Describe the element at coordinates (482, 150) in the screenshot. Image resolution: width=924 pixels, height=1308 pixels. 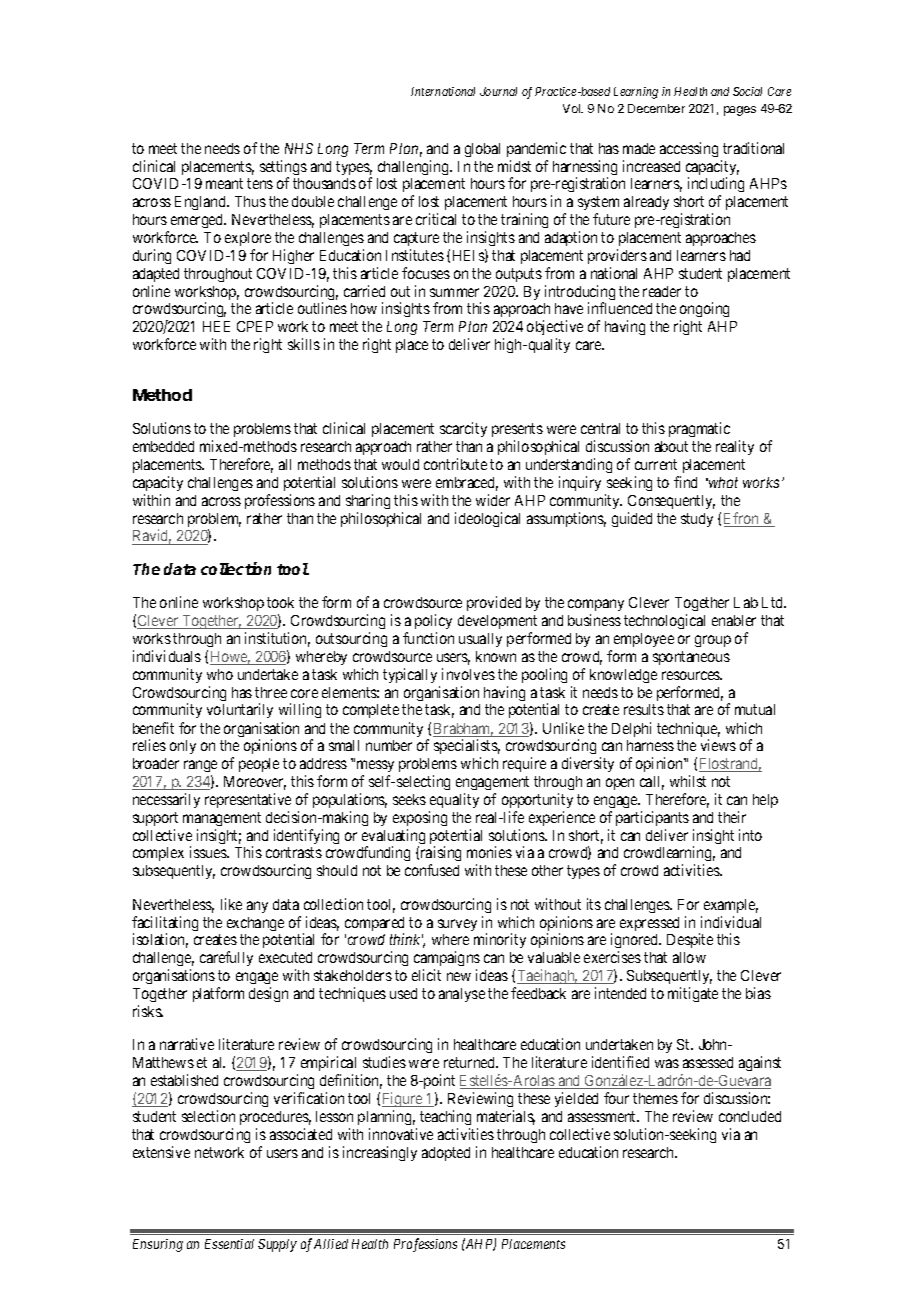
I see `global` at that location.
